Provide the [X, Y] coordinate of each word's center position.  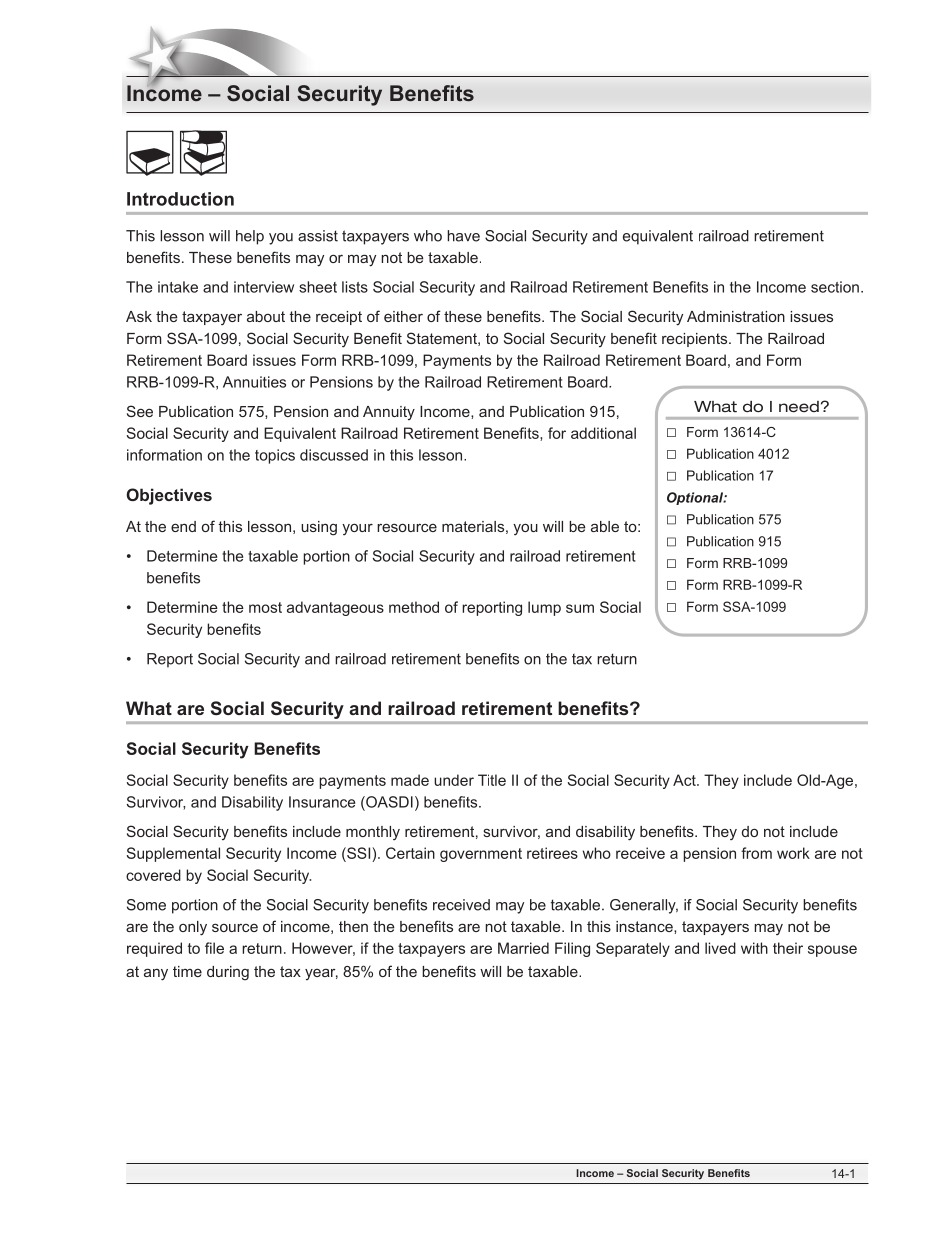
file [214, 948]
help [250, 237]
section [835, 287]
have [463, 236]
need [799, 407]
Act [685, 780]
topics [275, 456]
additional [603, 433]
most [265, 607]
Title [492, 780]
